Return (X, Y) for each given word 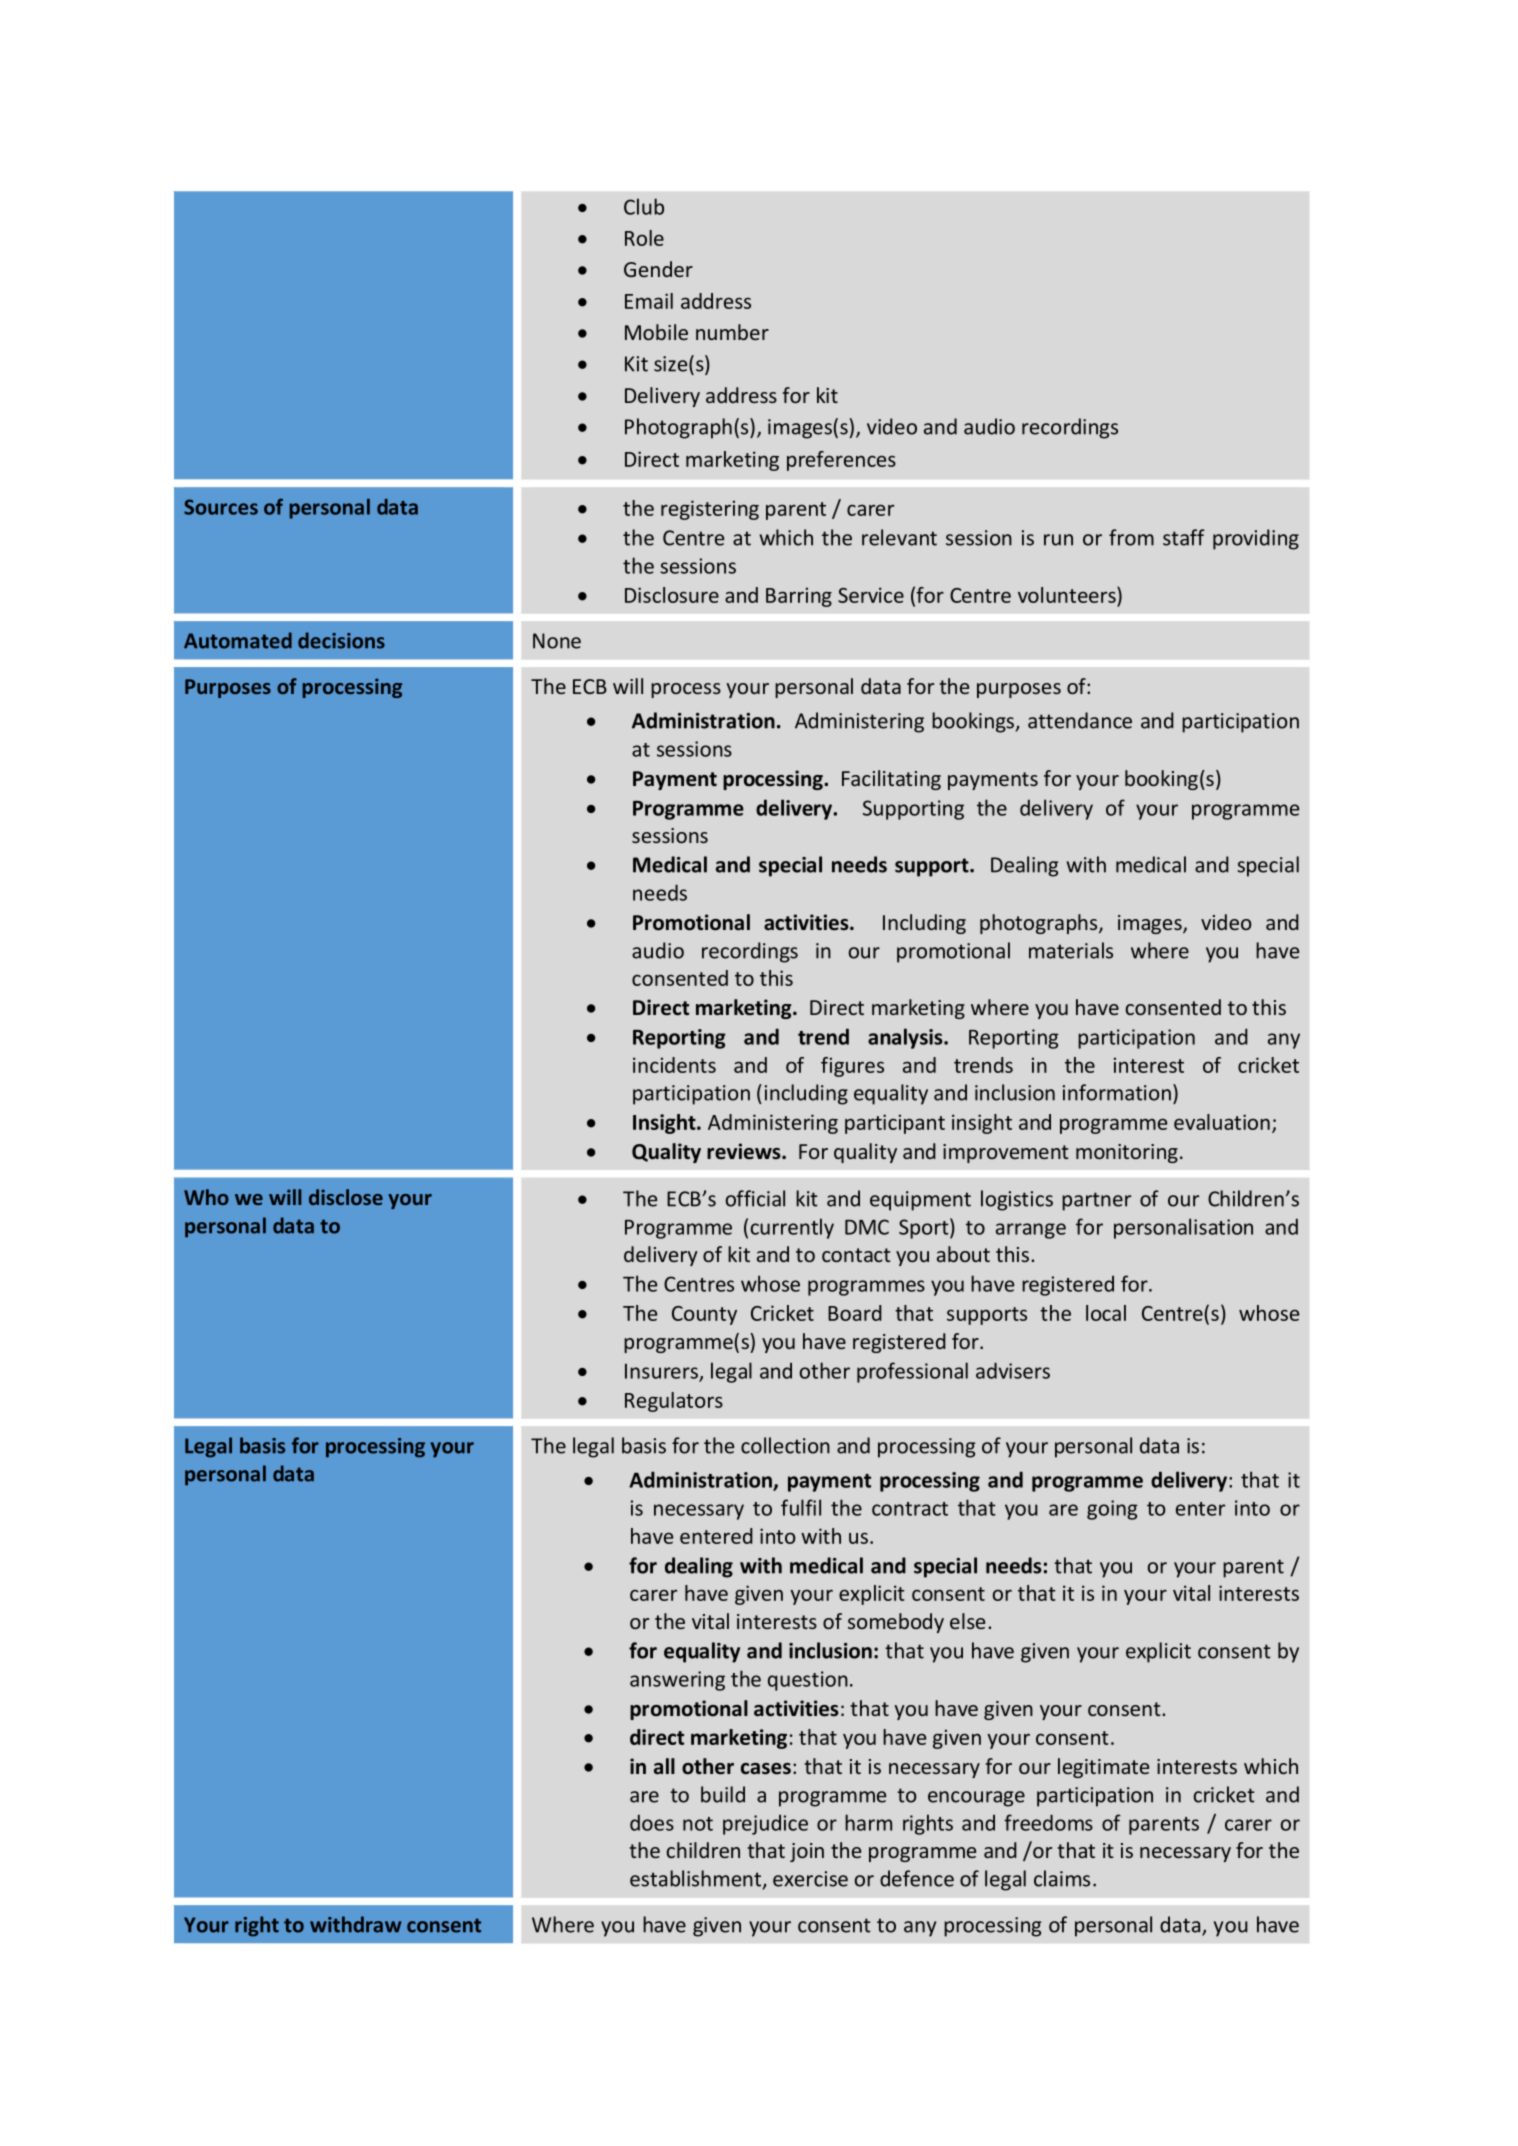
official (755, 1198)
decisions (341, 640)
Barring (799, 597)
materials (1071, 950)
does (652, 1822)
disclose (346, 1197)
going (1112, 1510)
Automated (238, 640)
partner (1096, 1201)
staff (1184, 537)
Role (644, 238)
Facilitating (891, 780)
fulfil (801, 1507)
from (1131, 537)
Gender (658, 269)
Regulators (674, 1402)
